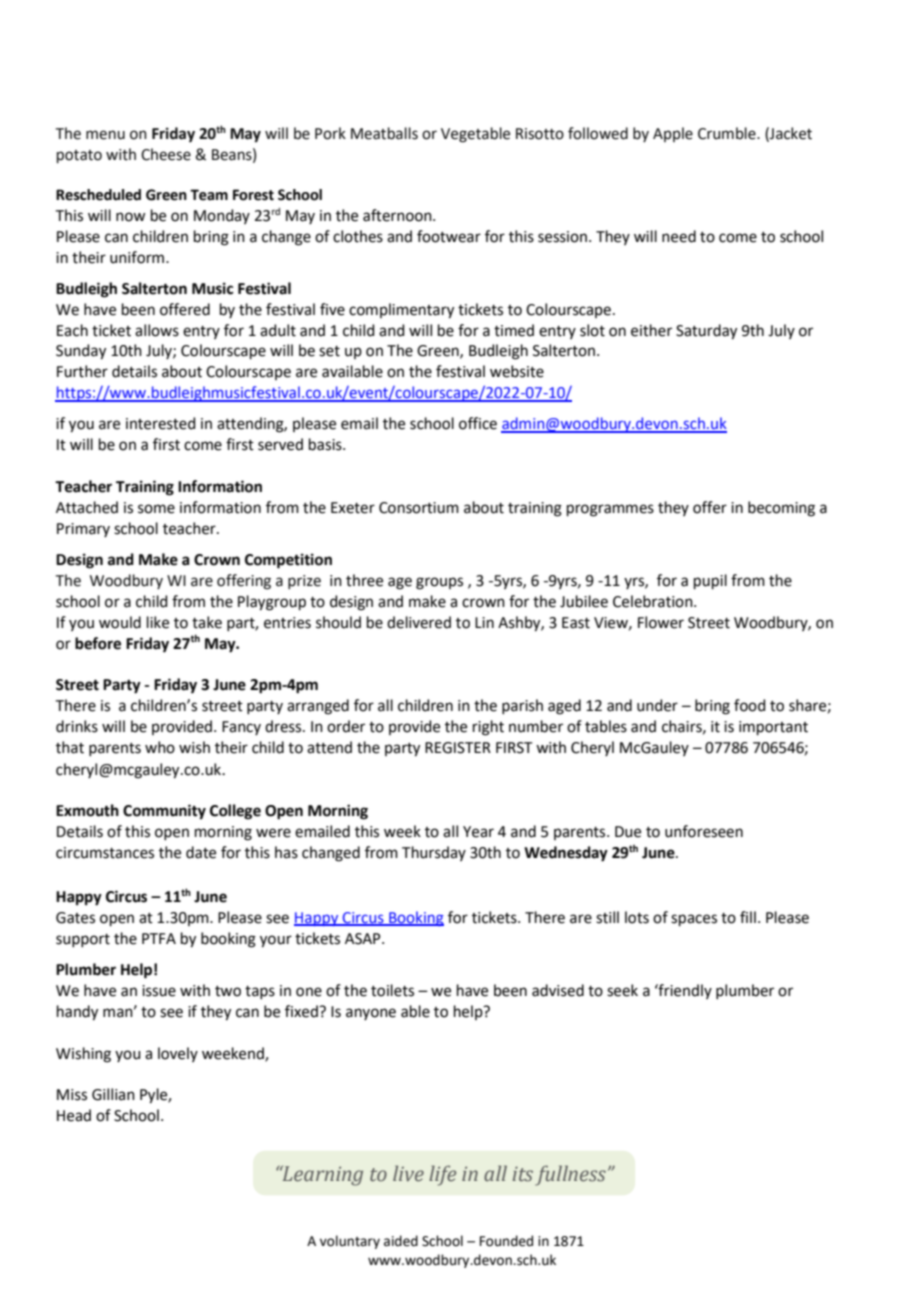  Describe the element at coordinates (673, 134) in the screenshot. I see `Apple` at that location.
